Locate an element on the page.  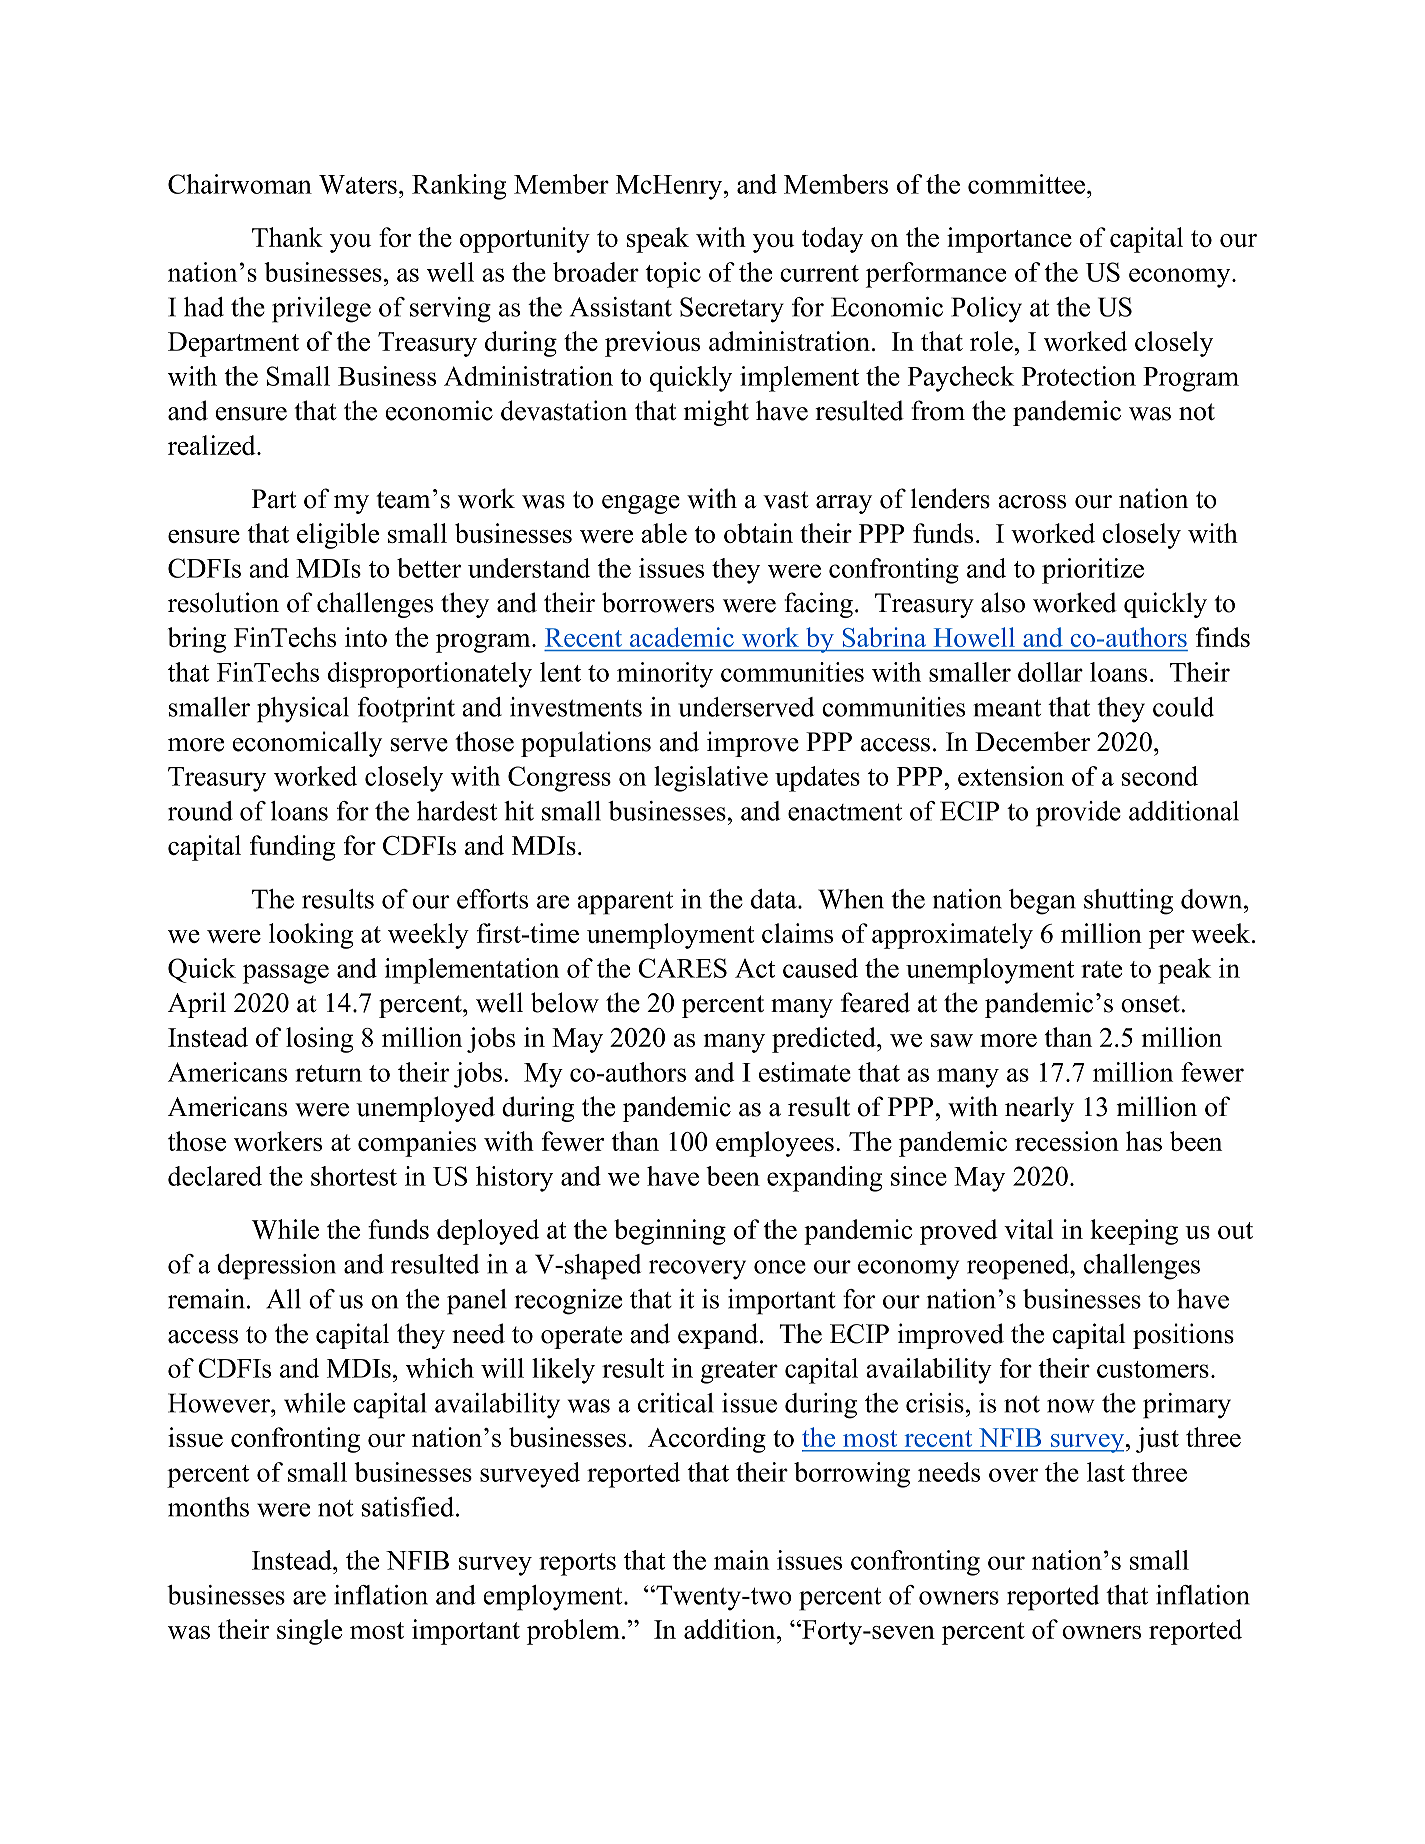
minority is located at coordinates (665, 675).
